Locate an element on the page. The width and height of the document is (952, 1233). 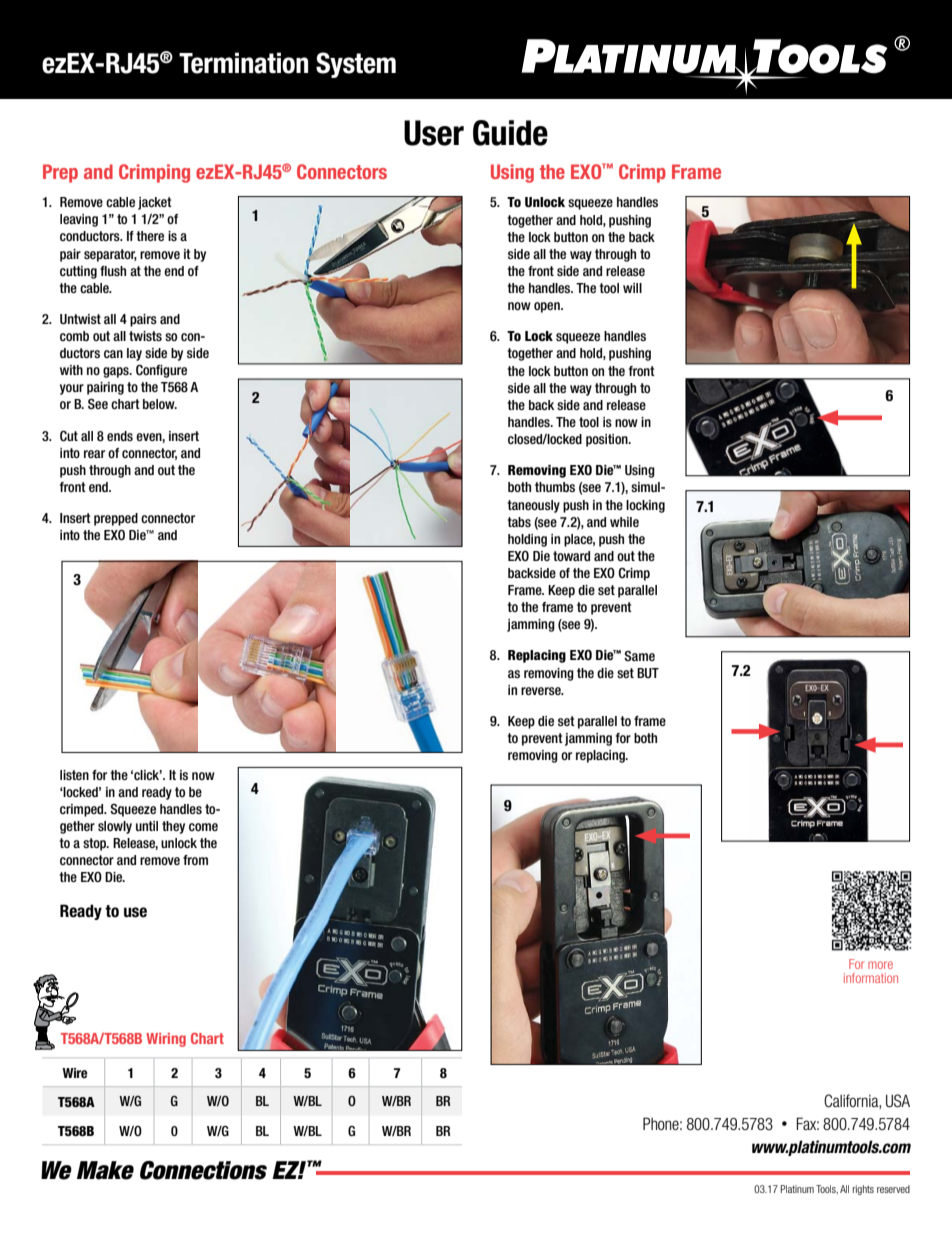
Connections is located at coordinates (203, 1170).
